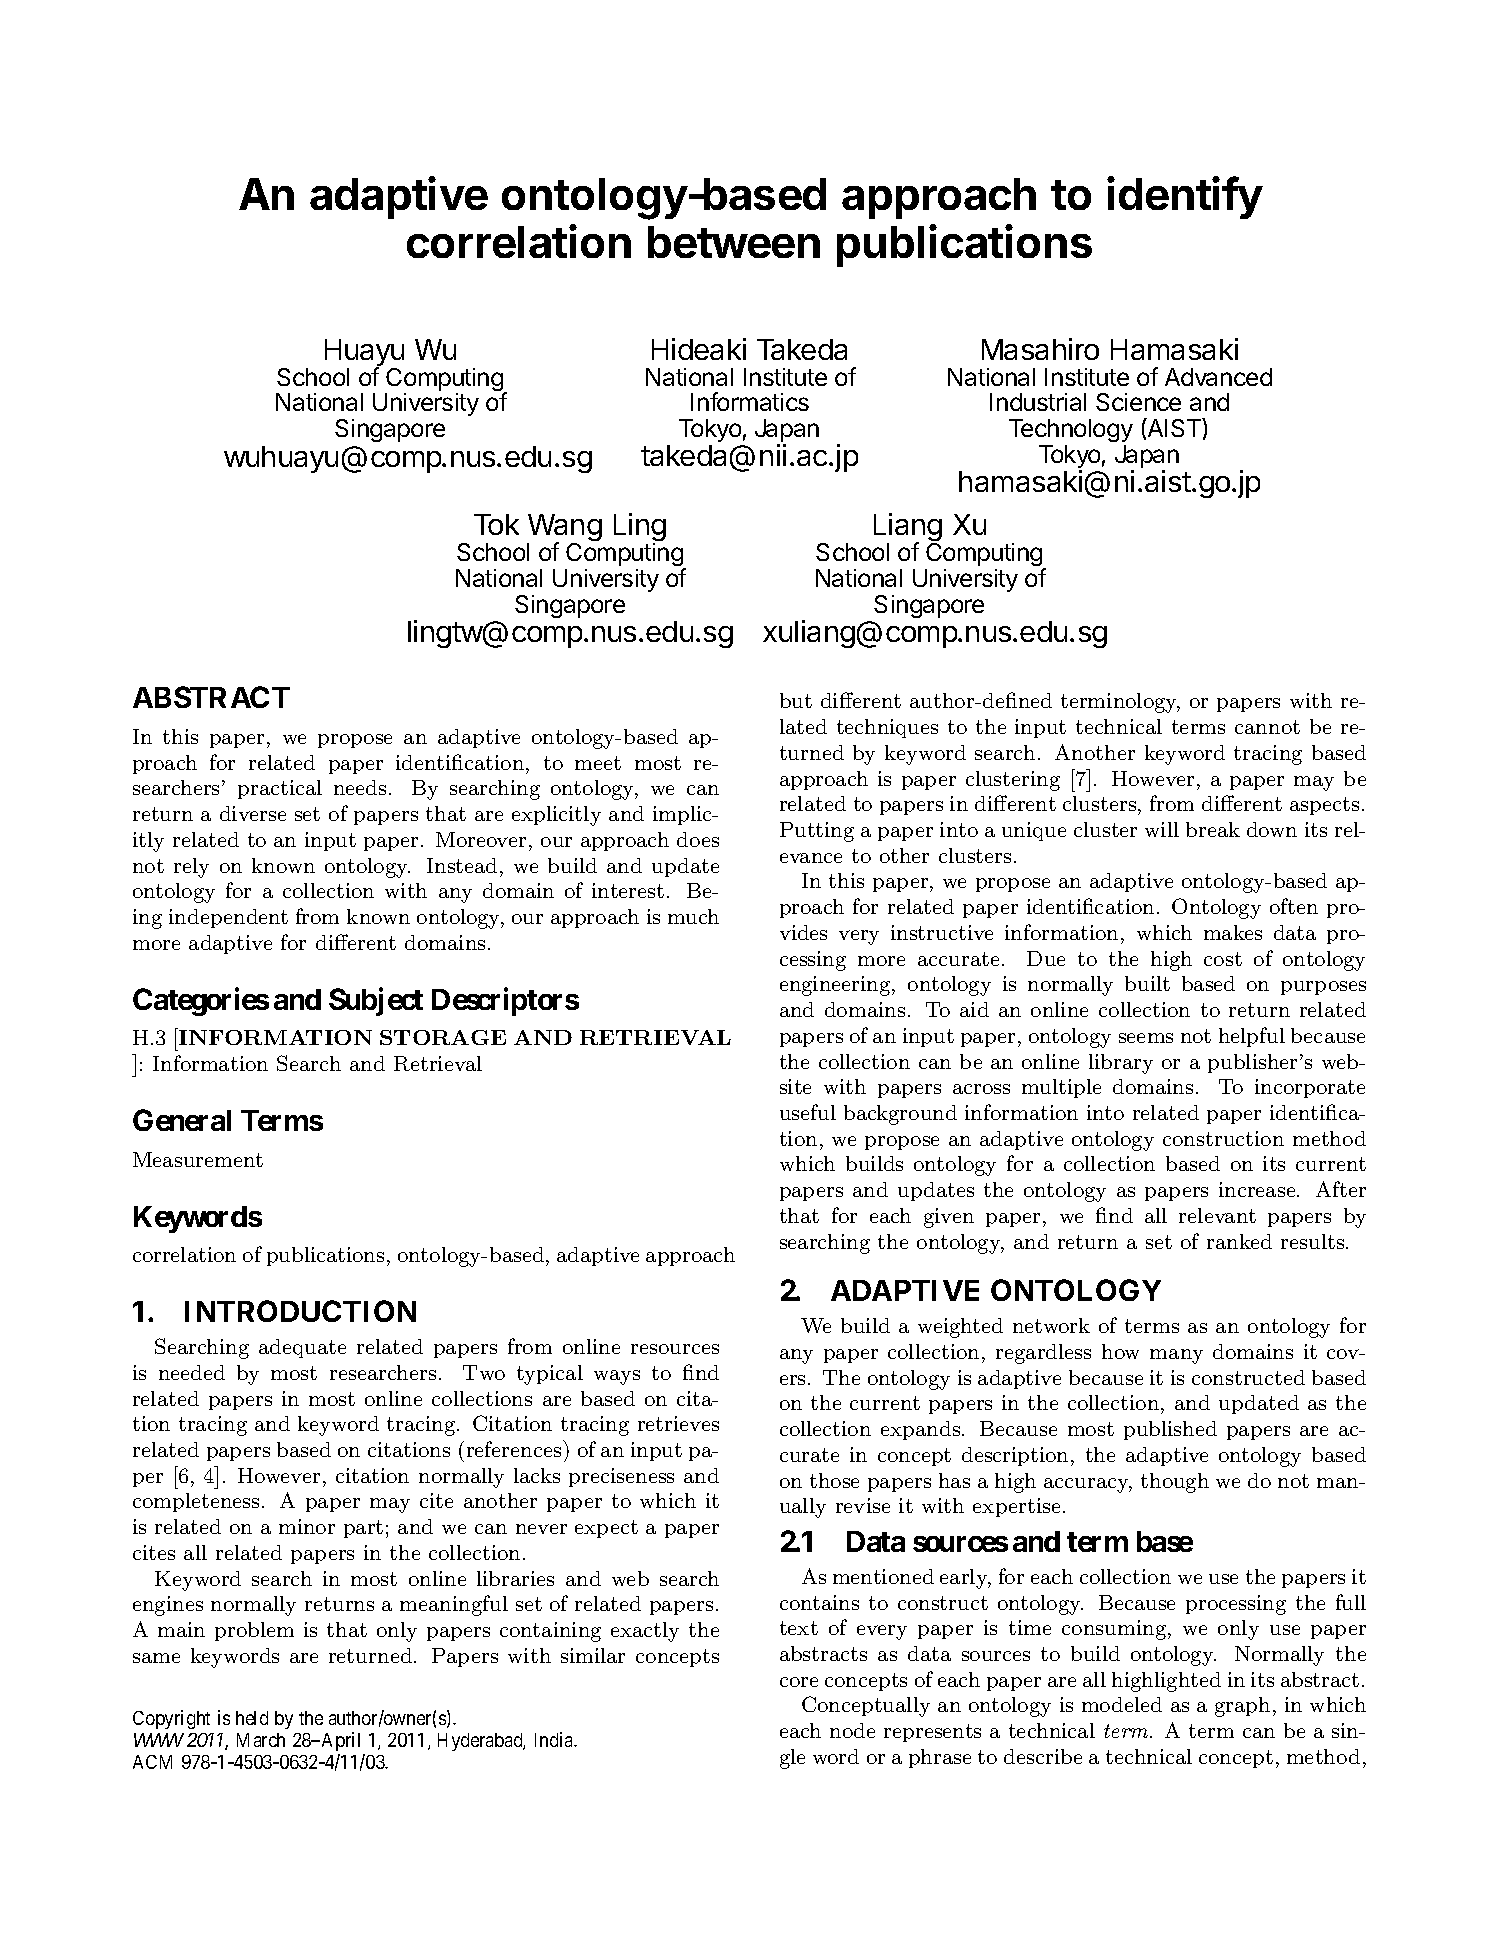 Image resolution: width=1505 pixels, height=1948 pixels. Describe the element at coordinates (836, 986) in the document. I see `engineering` at that location.
